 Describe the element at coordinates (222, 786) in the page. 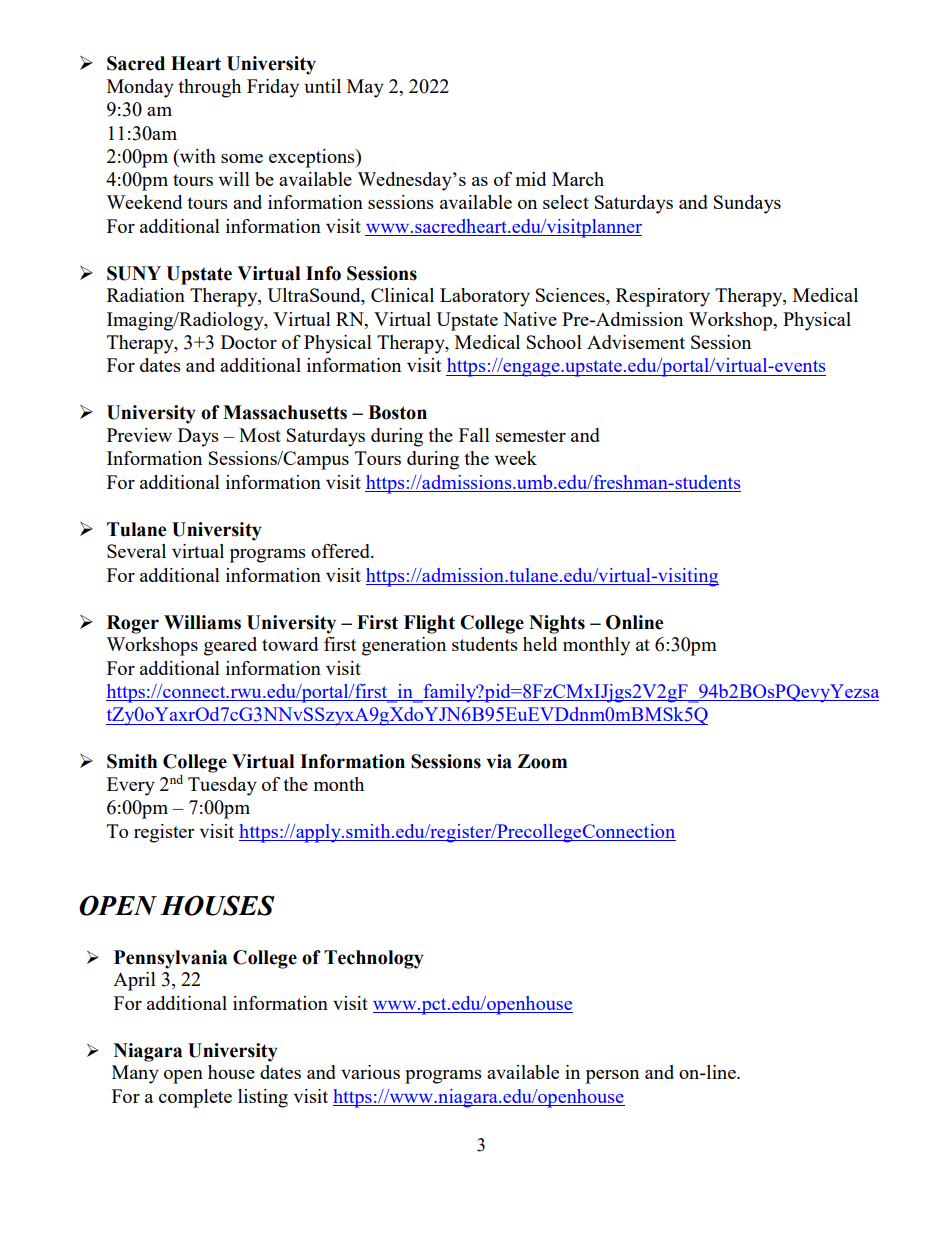

I see `Tuesday` at that location.
